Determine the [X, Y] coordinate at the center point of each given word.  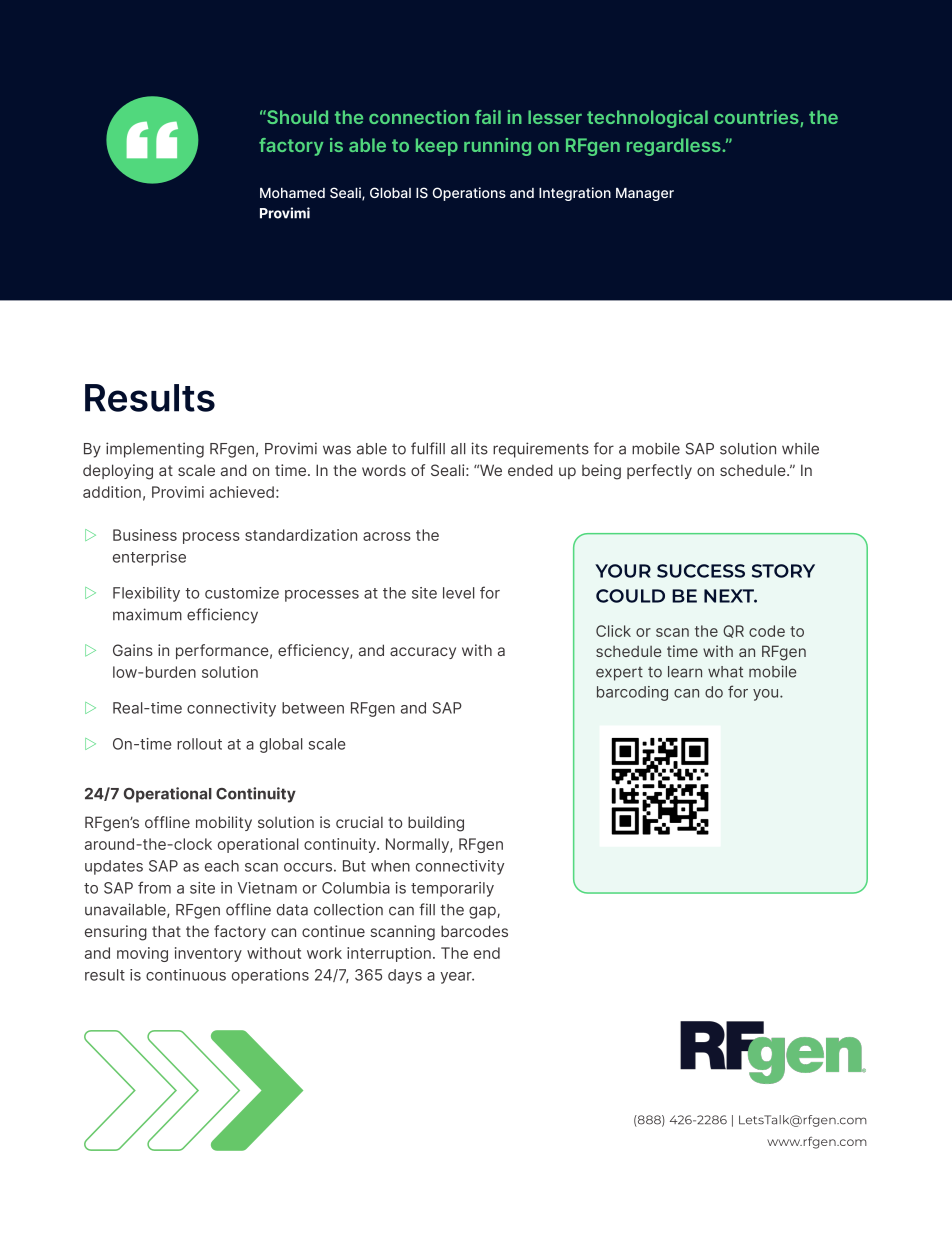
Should [296, 117]
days [405, 976]
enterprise [149, 558]
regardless [675, 147]
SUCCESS [701, 571]
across [387, 536]
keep [437, 147]
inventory [208, 954]
